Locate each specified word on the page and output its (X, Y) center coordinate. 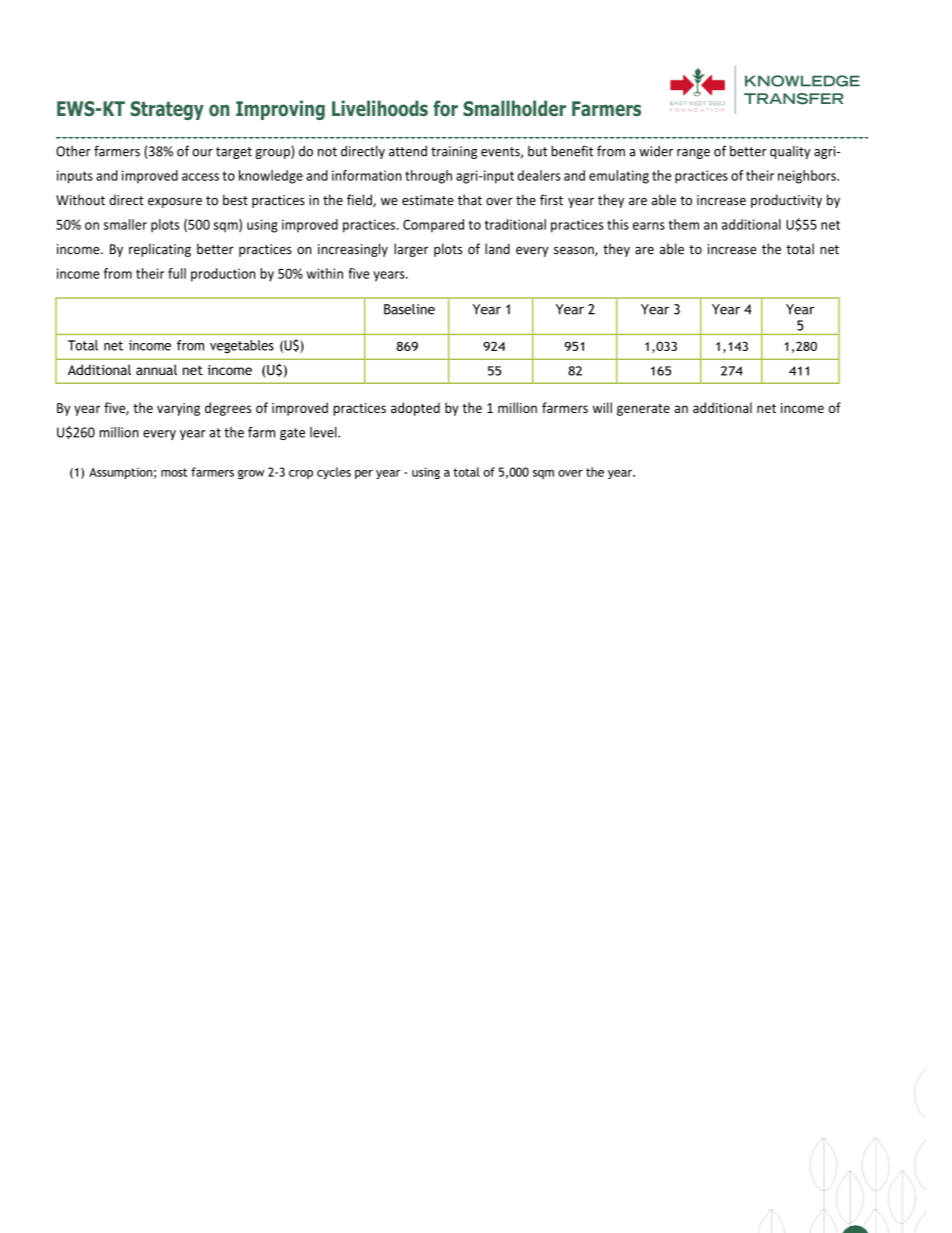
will (602, 407)
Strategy (167, 110)
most (174, 472)
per (364, 474)
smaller (125, 224)
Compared (433, 226)
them (683, 224)
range (693, 154)
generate (643, 410)
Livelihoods (380, 108)
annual (156, 369)
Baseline (409, 309)
